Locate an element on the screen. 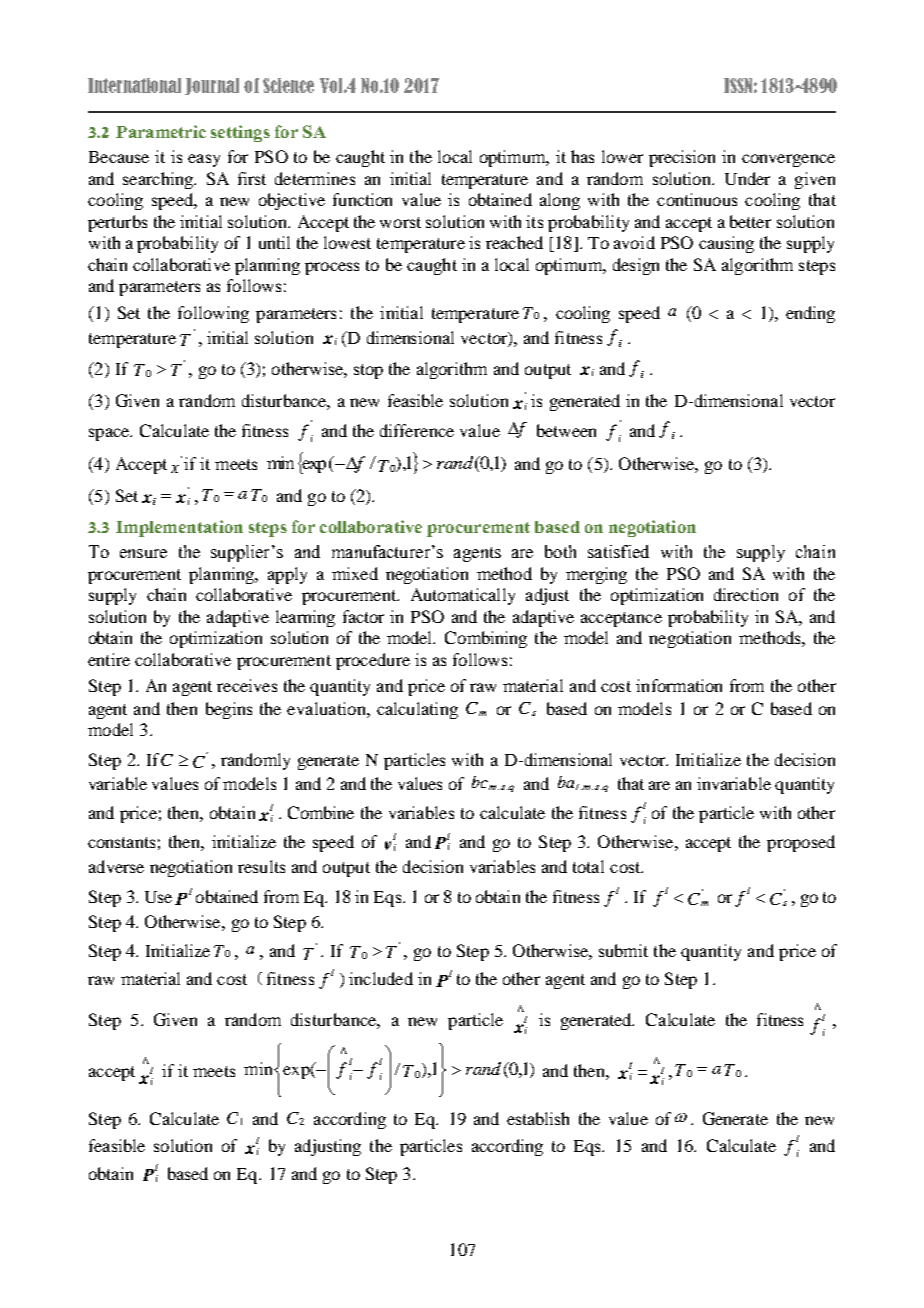 The height and width of the screenshot is (1308, 924). Parametric is located at coordinates (161, 131).
